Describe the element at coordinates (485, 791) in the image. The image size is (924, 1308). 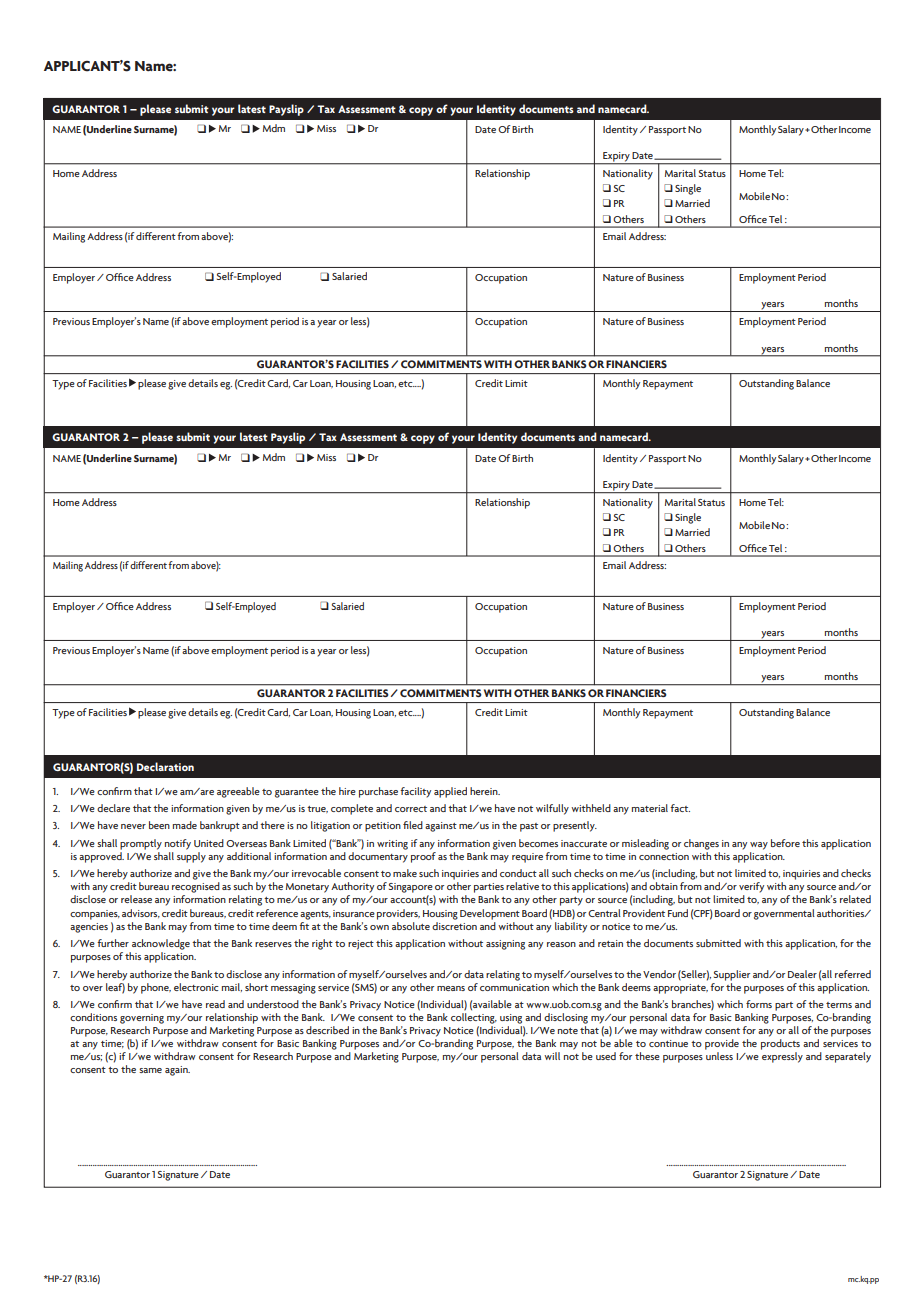
I see `herein` at that location.
